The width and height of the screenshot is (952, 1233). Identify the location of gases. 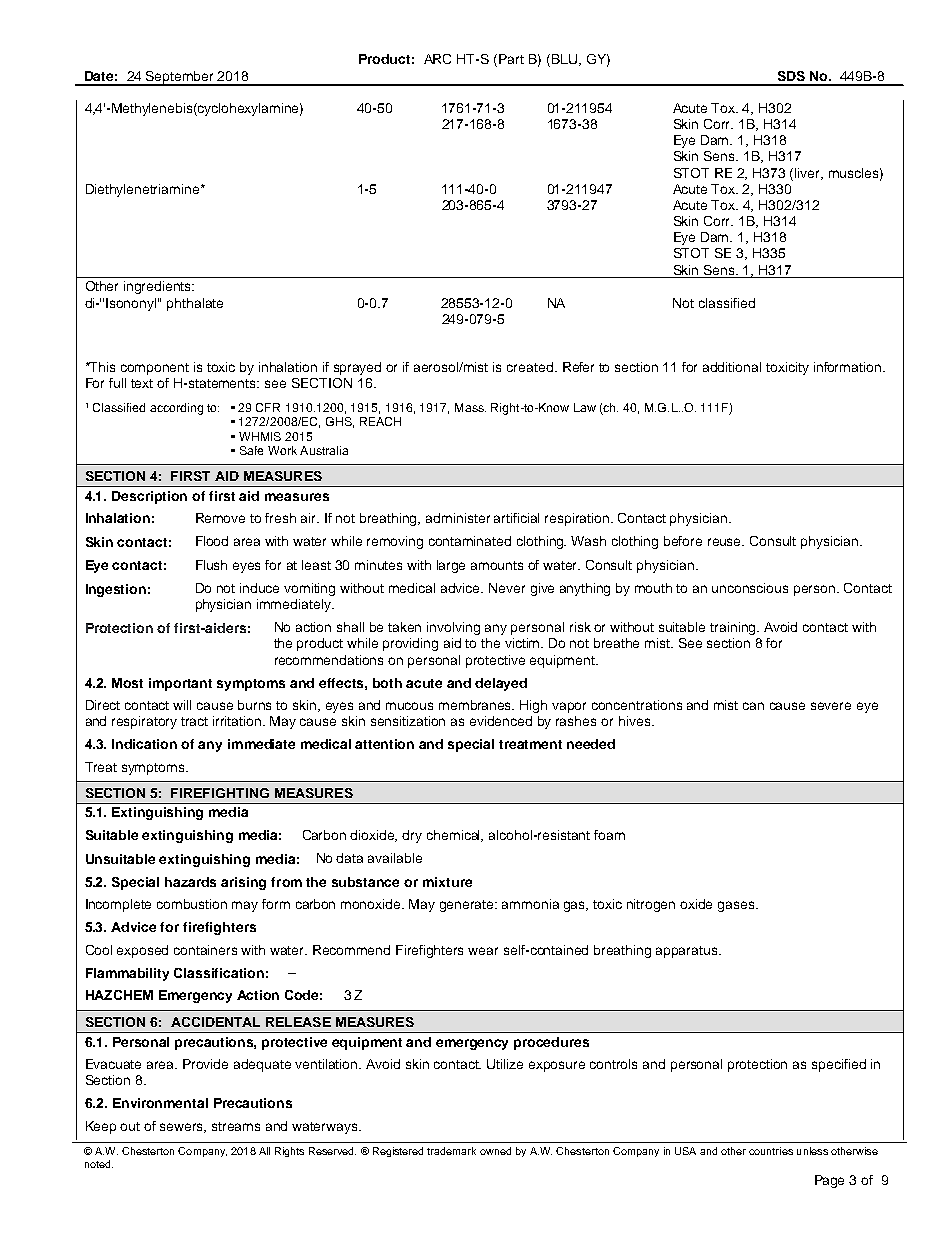
(737, 906).
